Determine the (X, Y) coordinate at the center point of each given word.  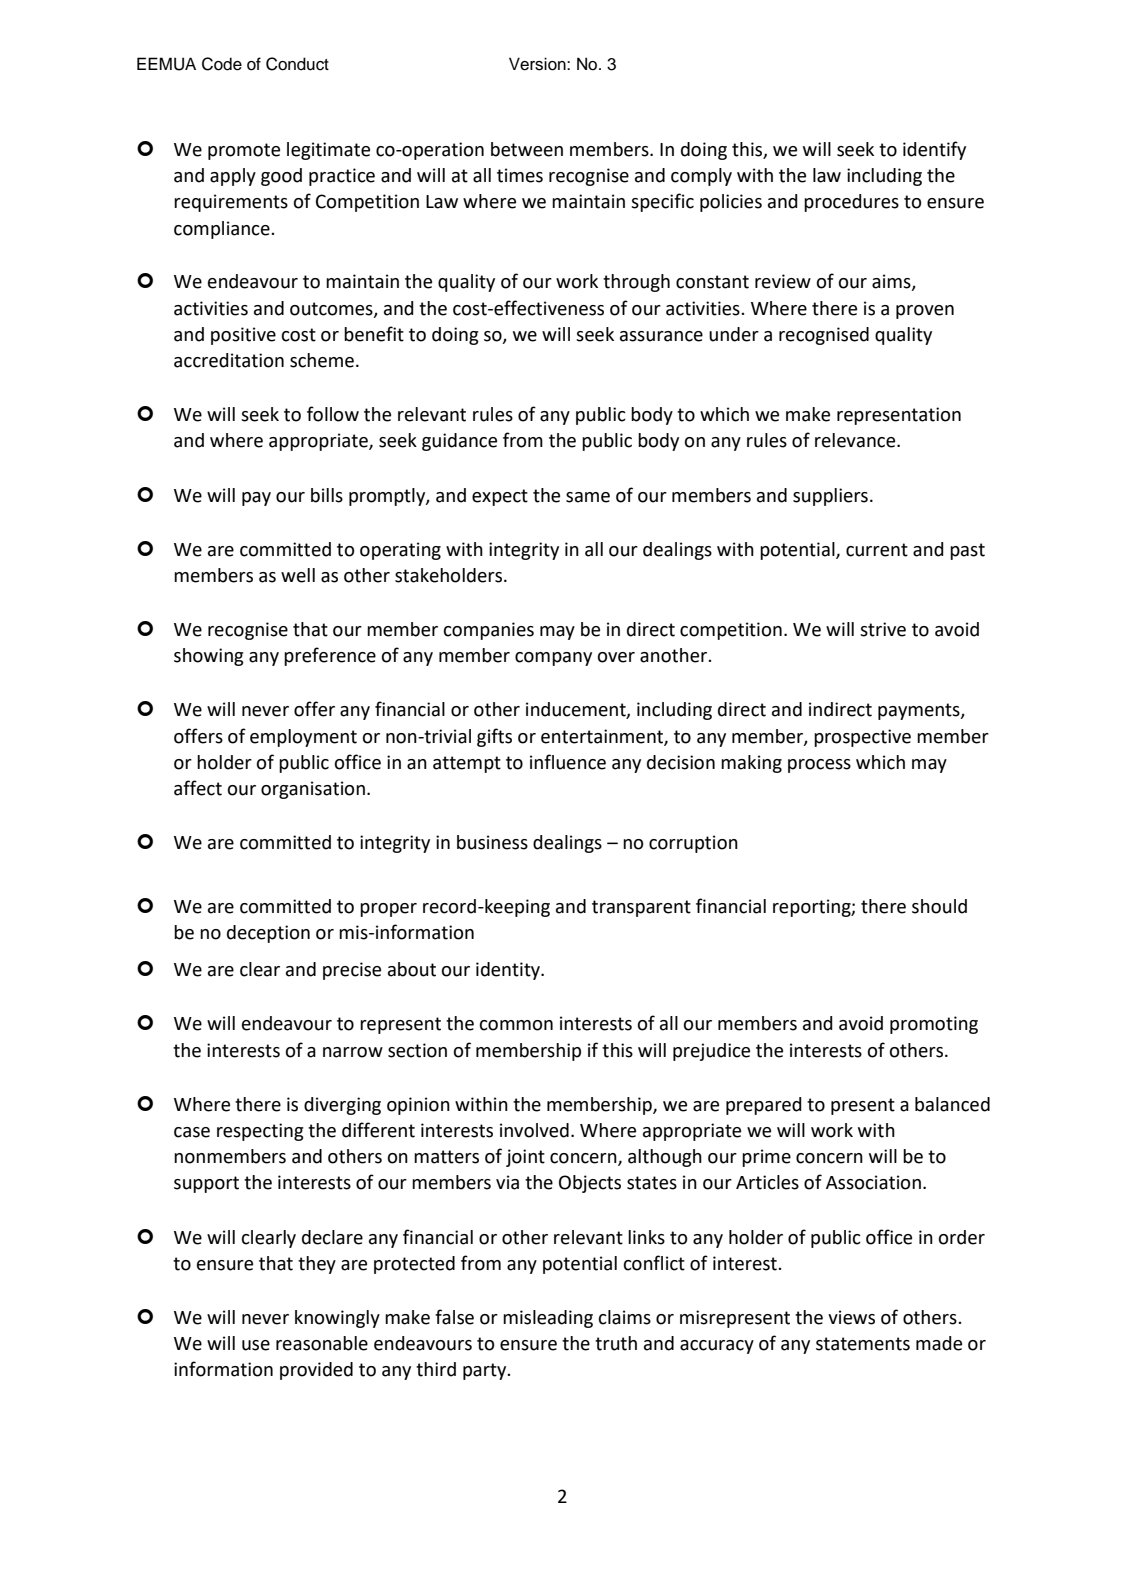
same (588, 497)
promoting (934, 1025)
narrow (353, 1052)
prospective (862, 738)
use (256, 1345)
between (527, 149)
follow (333, 414)
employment (303, 738)
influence (568, 762)
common (516, 1025)
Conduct (297, 64)
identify (934, 150)
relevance (856, 440)
